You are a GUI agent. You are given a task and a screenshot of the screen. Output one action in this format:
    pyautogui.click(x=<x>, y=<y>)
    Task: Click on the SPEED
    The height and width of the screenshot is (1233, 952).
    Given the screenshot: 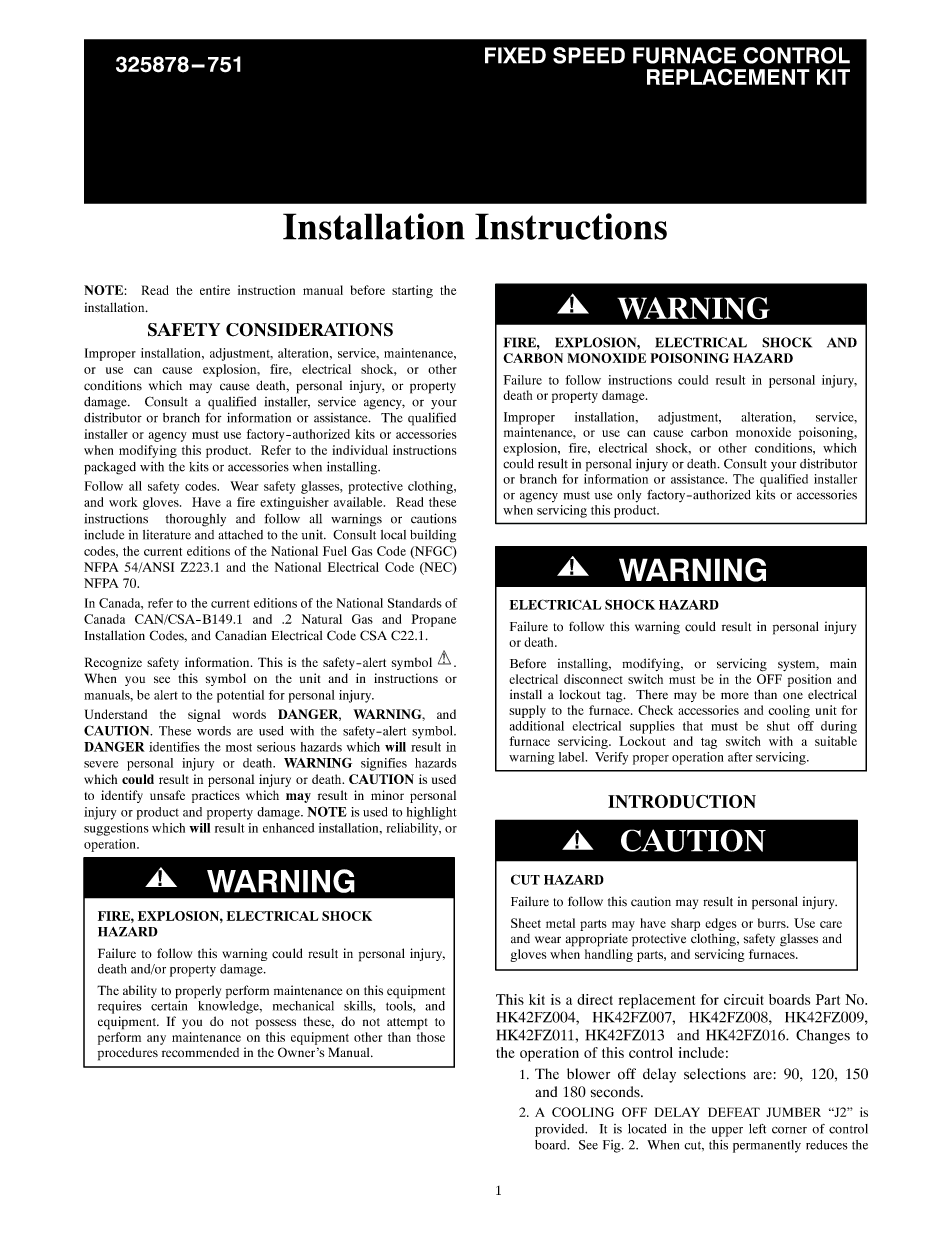 What is the action you would take?
    pyautogui.click(x=589, y=55)
